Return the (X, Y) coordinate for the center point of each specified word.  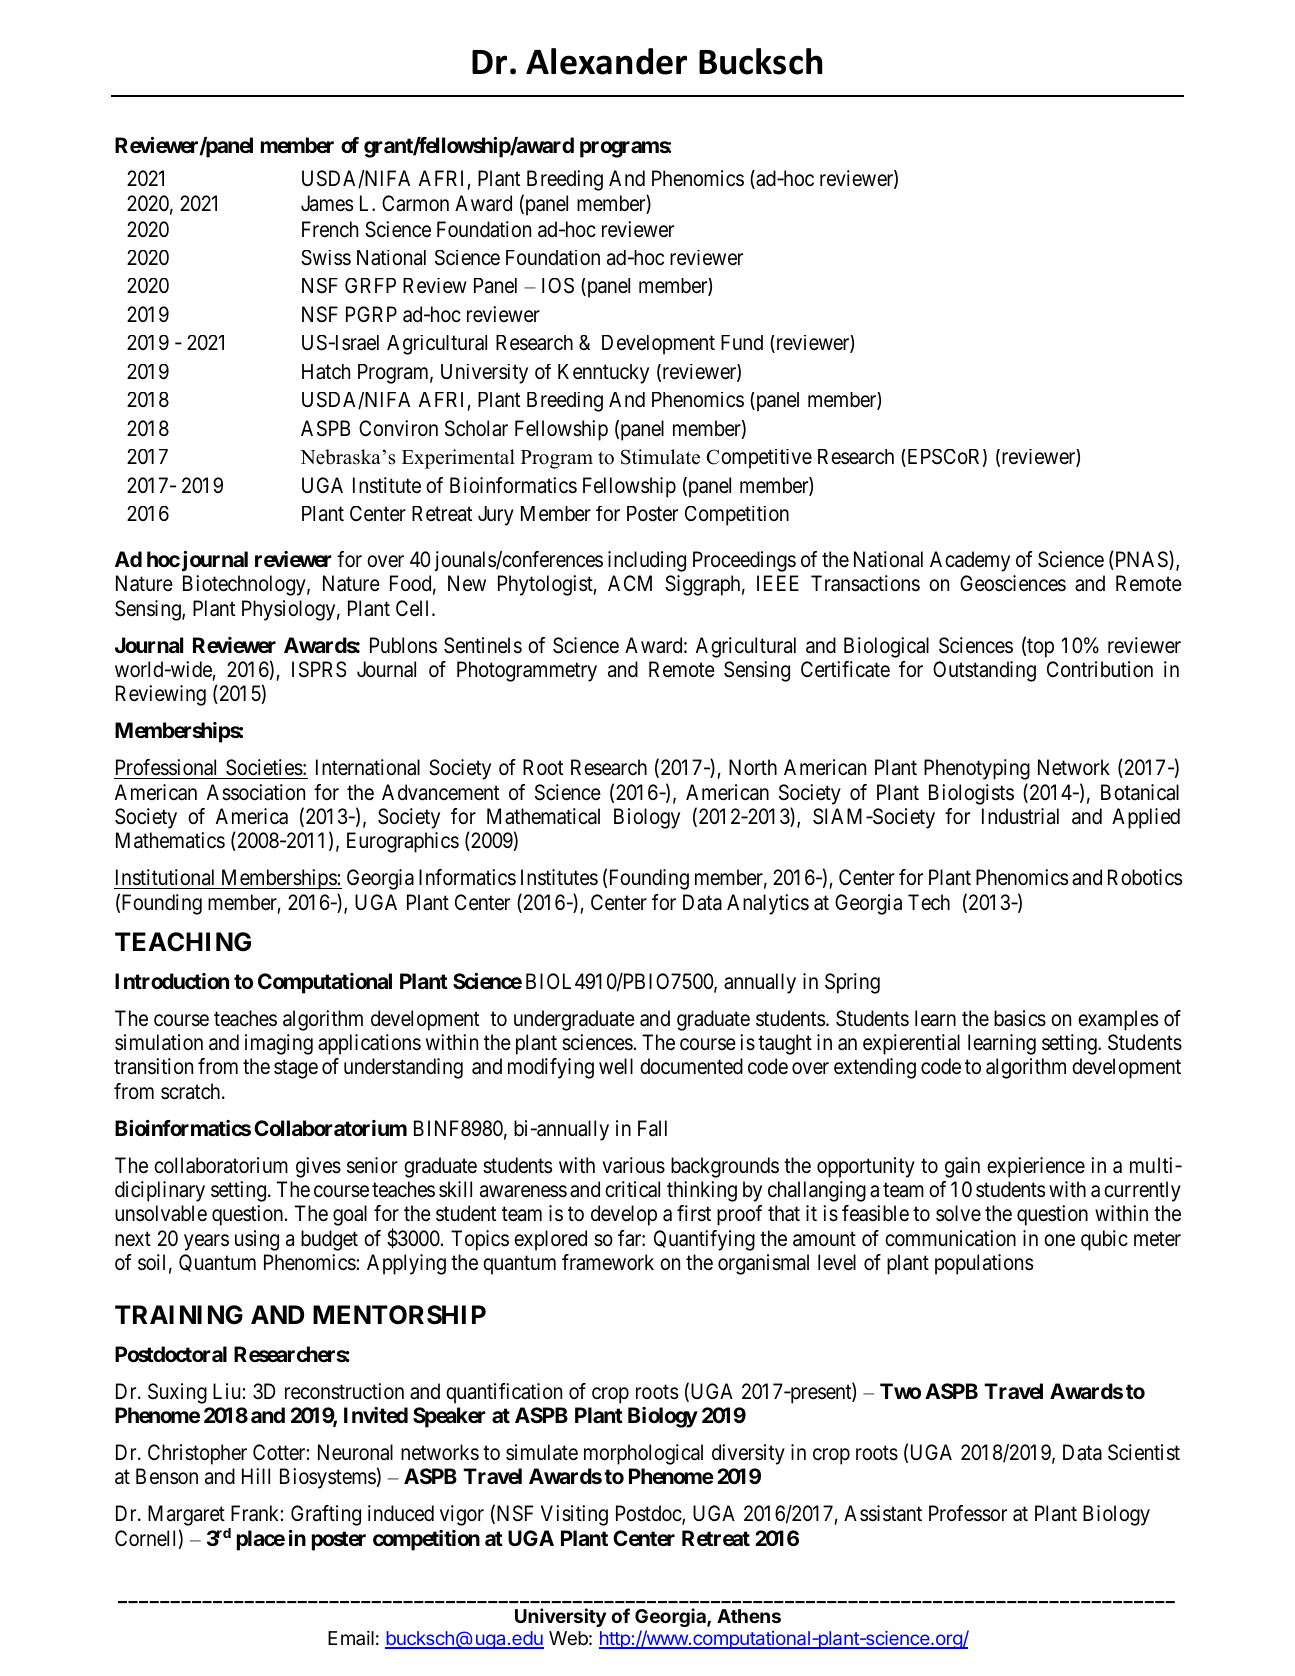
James (327, 203)
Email (351, 1637)
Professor (968, 1513)
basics (1020, 1018)
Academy (970, 561)
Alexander (606, 61)
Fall (652, 1128)
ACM (630, 583)
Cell (414, 608)
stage (296, 1069)
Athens (749, 1616)
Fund (742, 342)
